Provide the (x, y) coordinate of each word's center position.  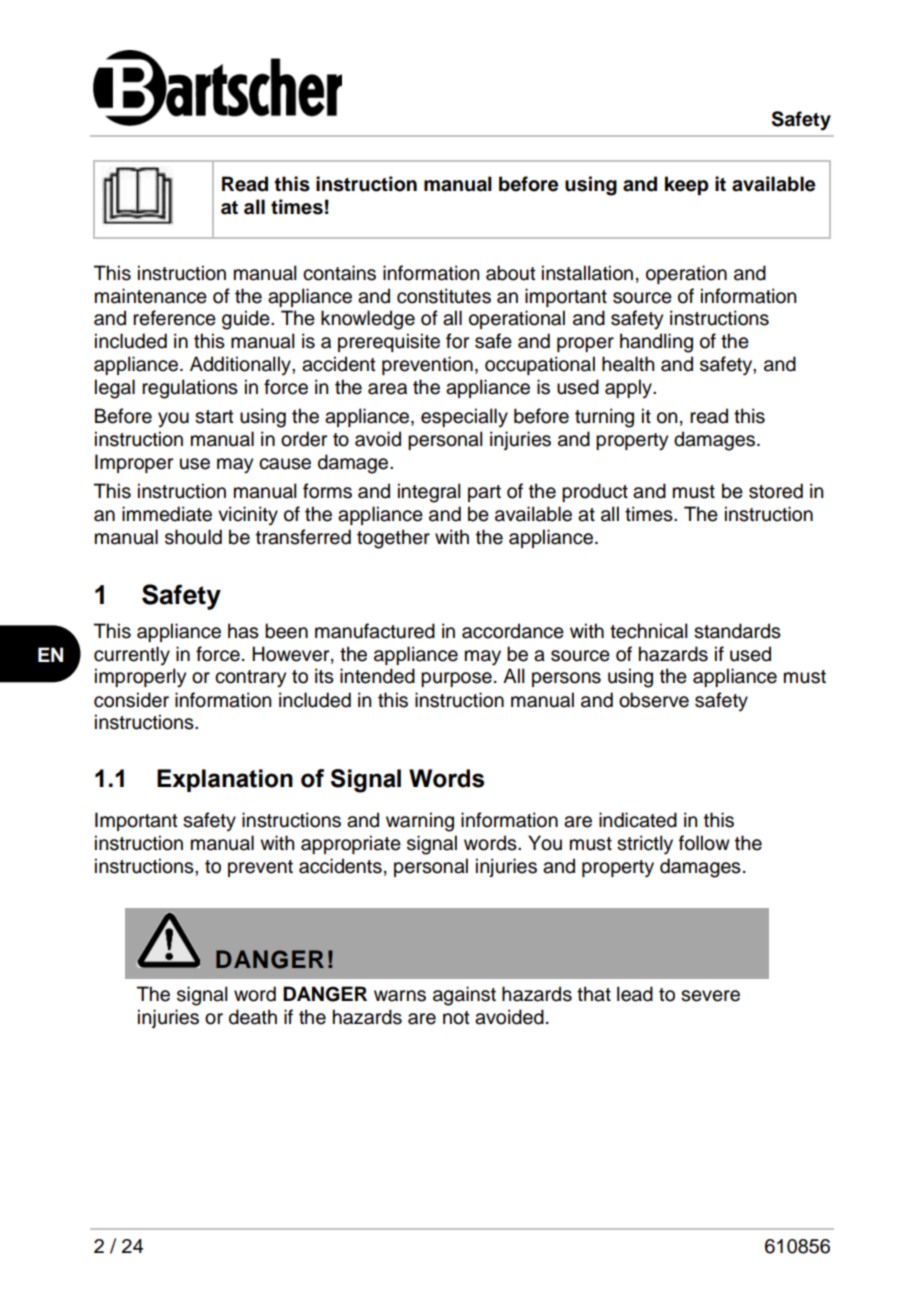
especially (464, 417)
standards (737, 631)
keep (687, 185)
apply (629, 388)
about (511, 273)
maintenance (151, 296)
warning (420, 822)
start (214, 417)
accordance (513, 631)
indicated (638, 820)
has (243, 631)
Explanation (225, 780)
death (253, 1017)
